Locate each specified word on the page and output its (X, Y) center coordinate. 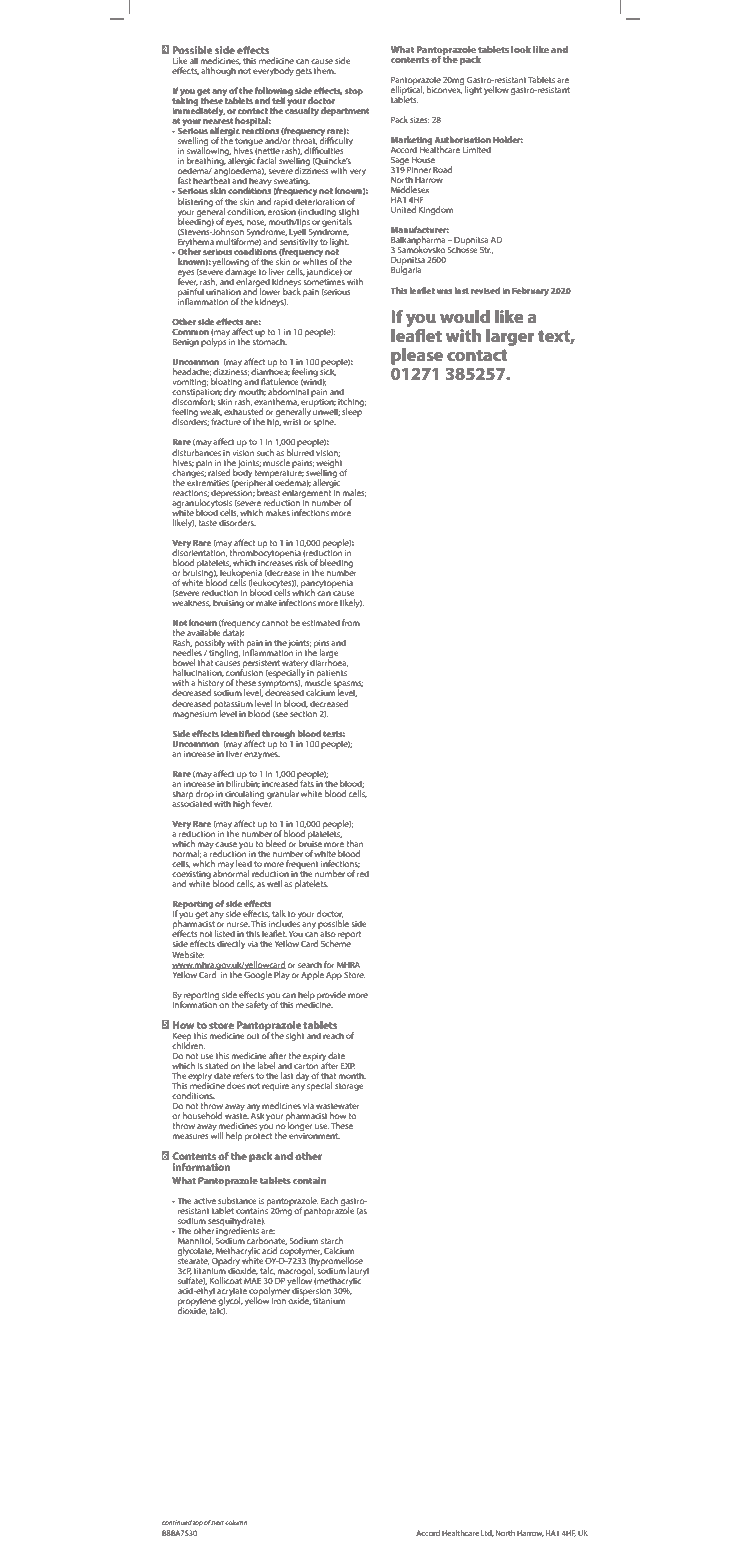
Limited (477, 149)
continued (177, 1522)
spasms (348, 686)
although (218, 71)
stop (354, 92)
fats (307, 782)
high (241, 804)
